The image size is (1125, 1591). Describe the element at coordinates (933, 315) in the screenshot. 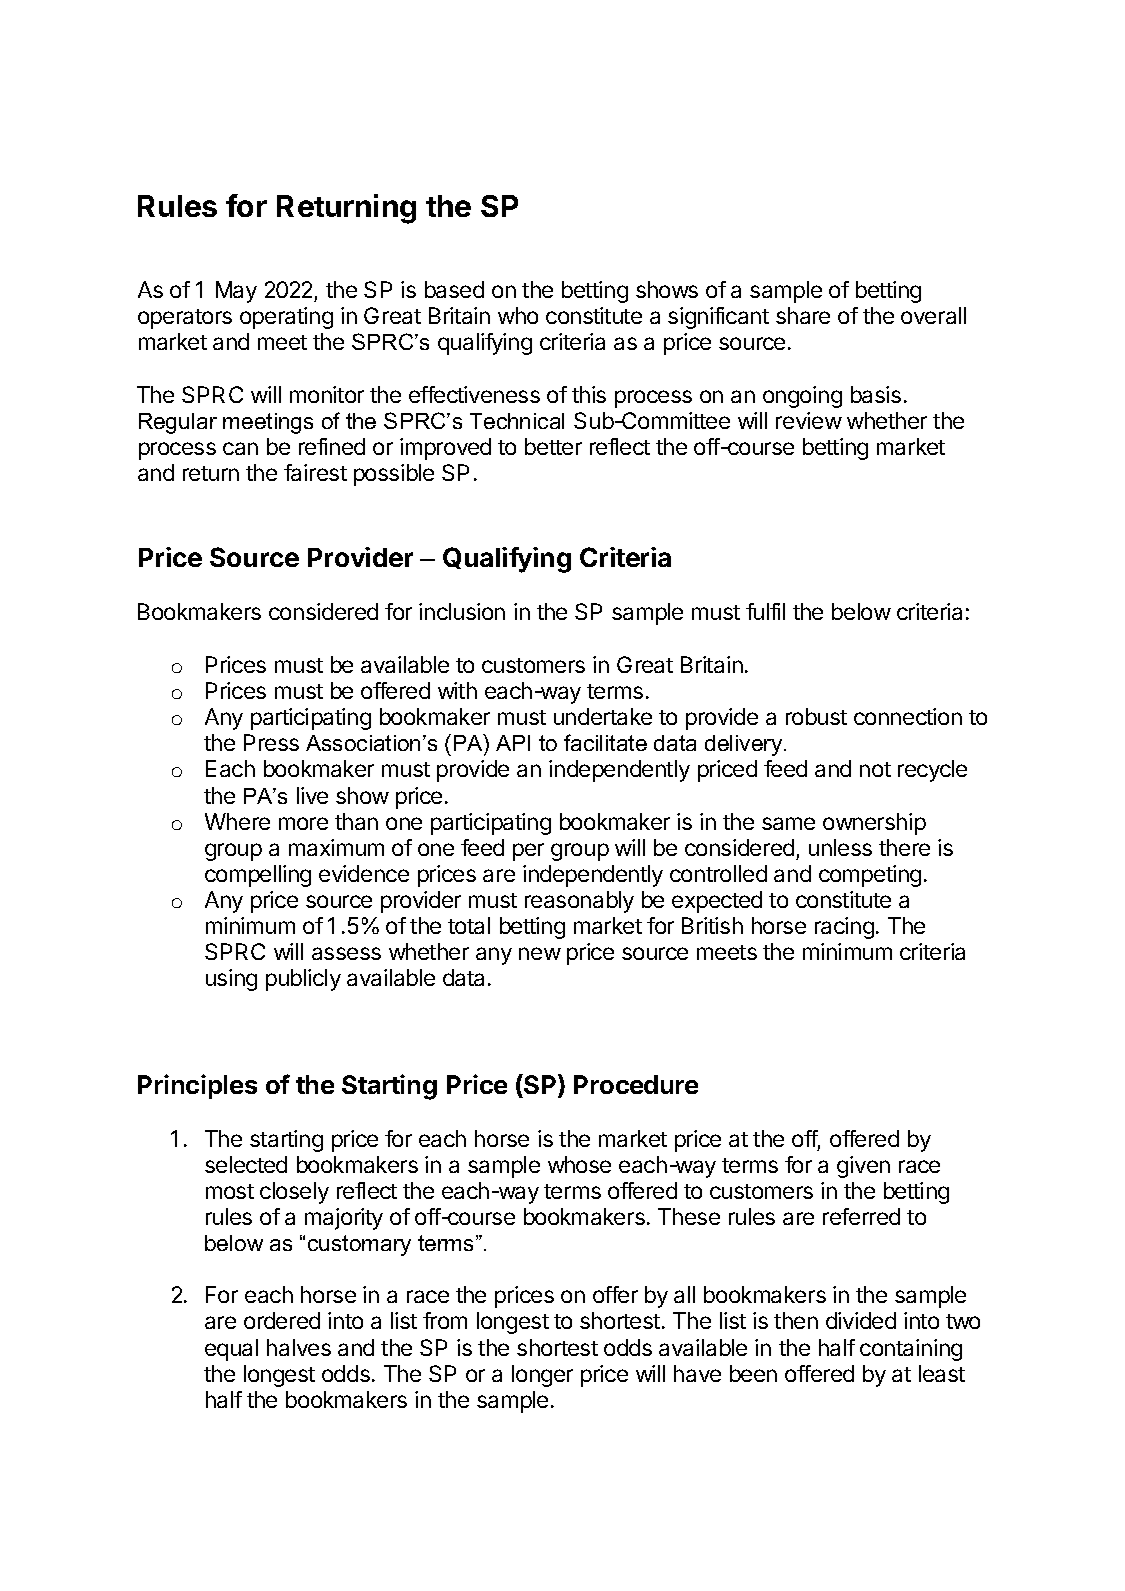

I see `overall` at that location.
